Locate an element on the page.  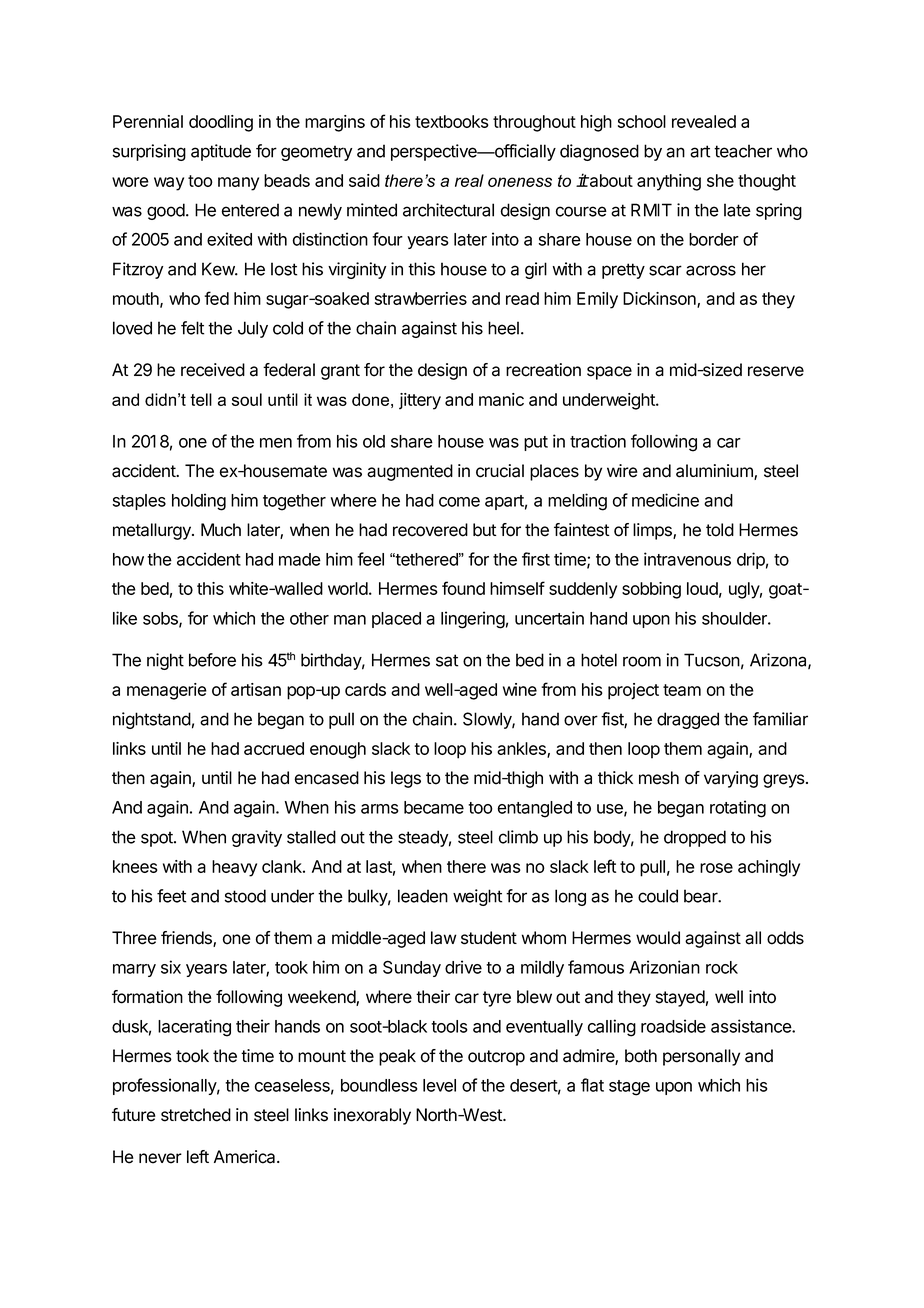
reserve is located at coordinates (776, 371).
